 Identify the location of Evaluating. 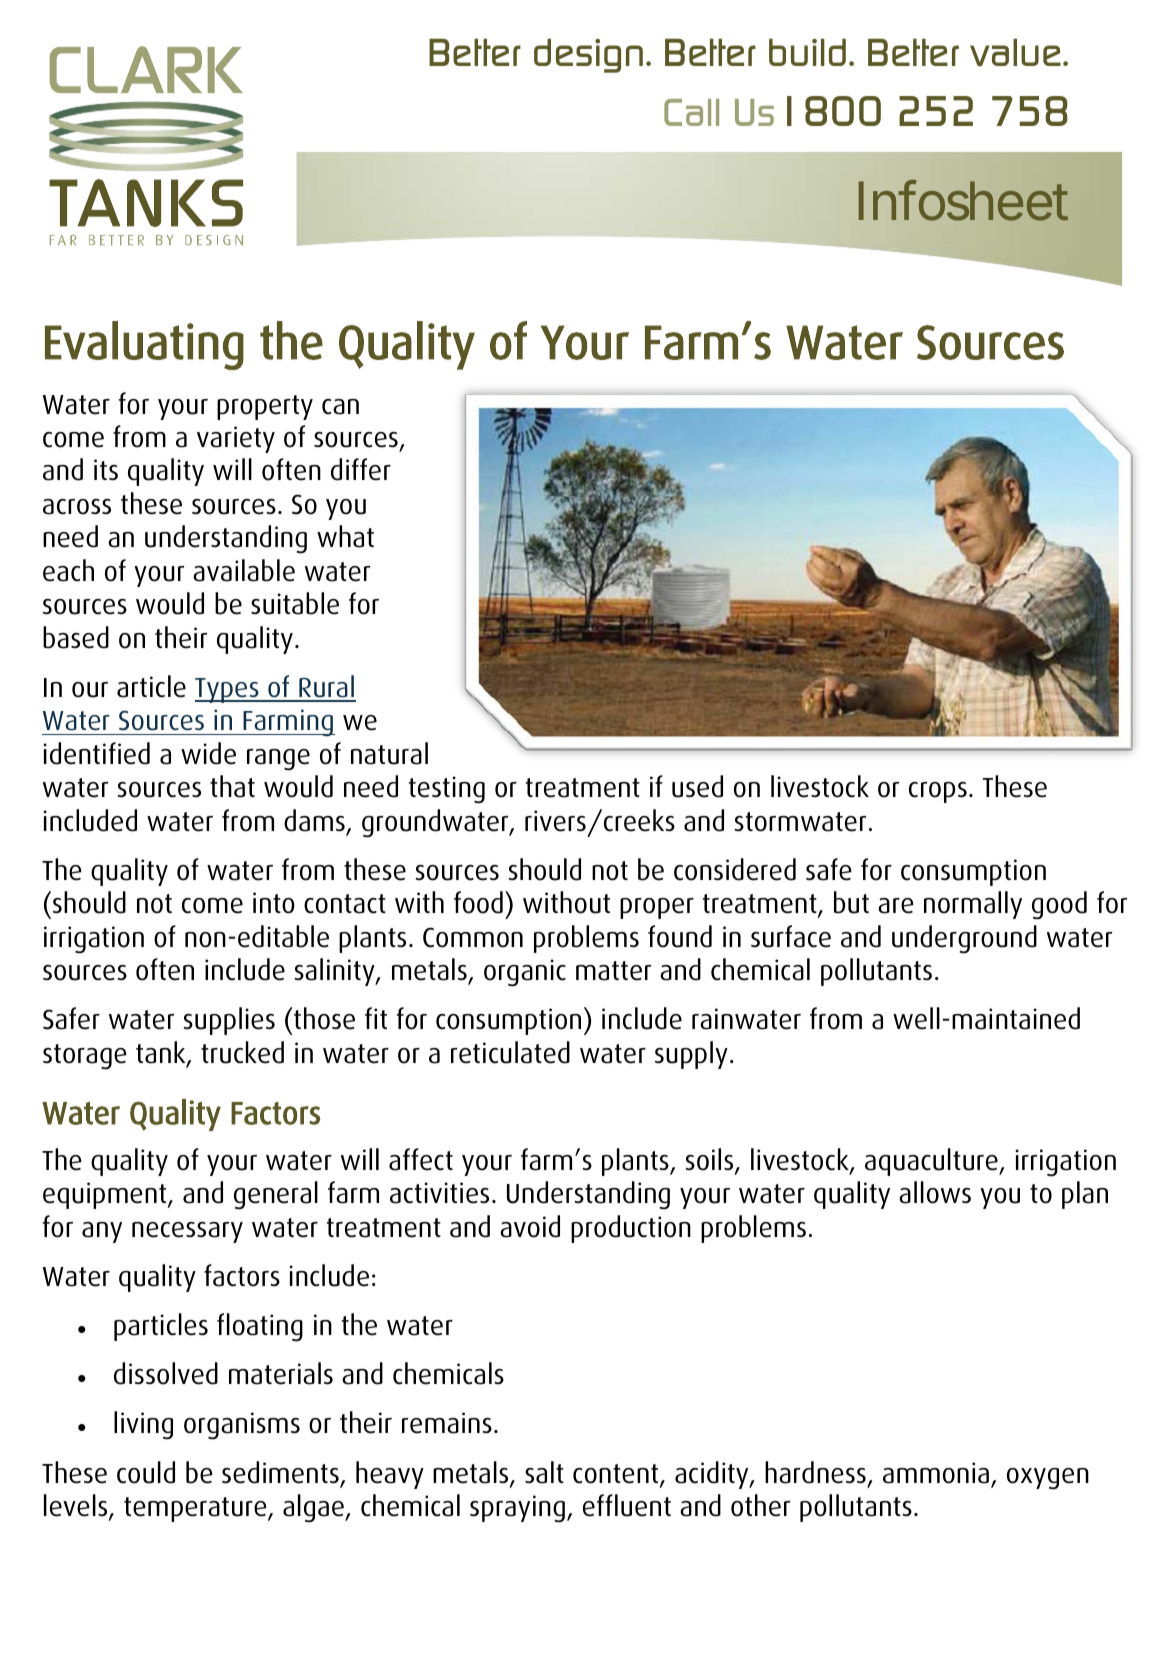
(144, 345).
